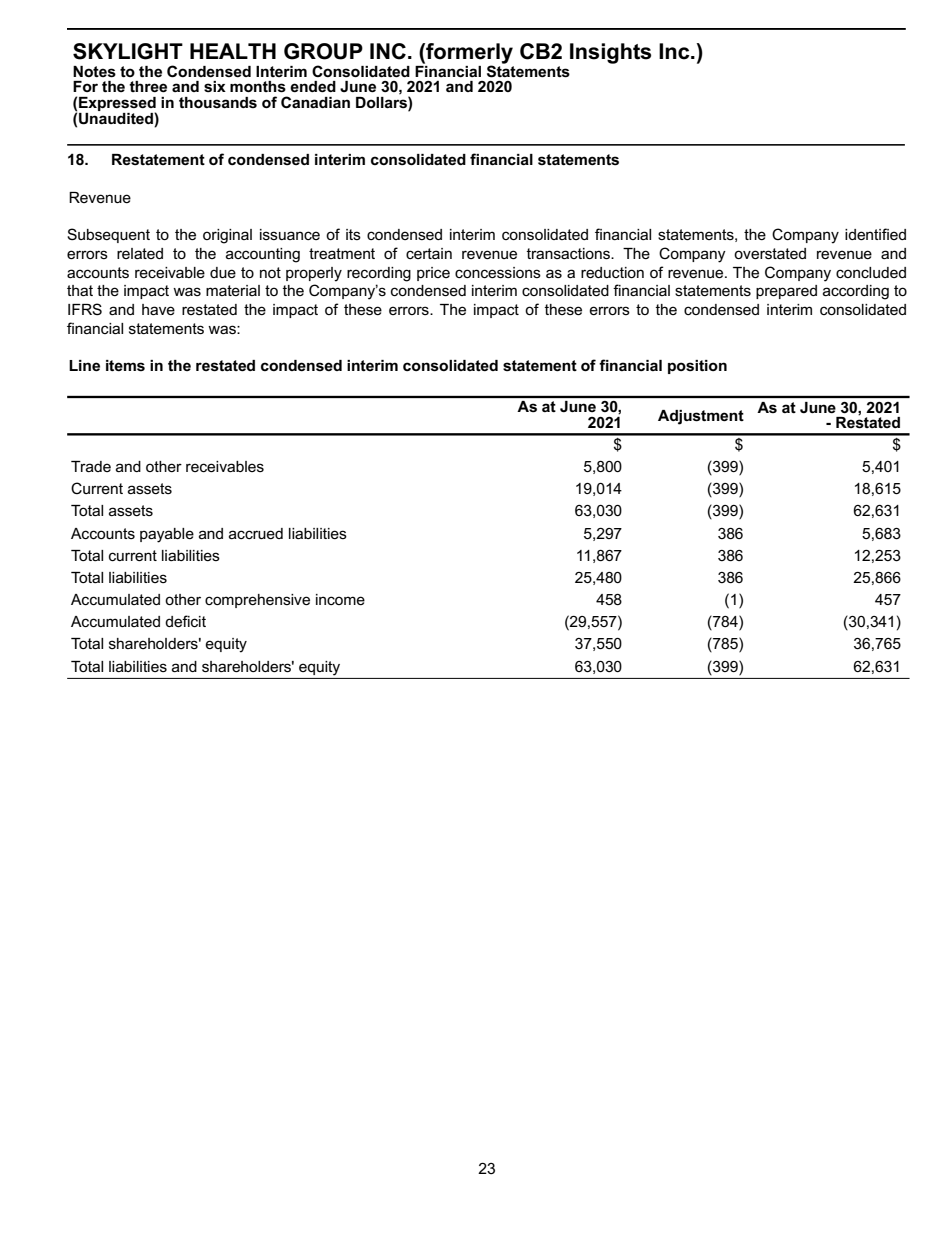  I want to click on income, so click(340, 599).
